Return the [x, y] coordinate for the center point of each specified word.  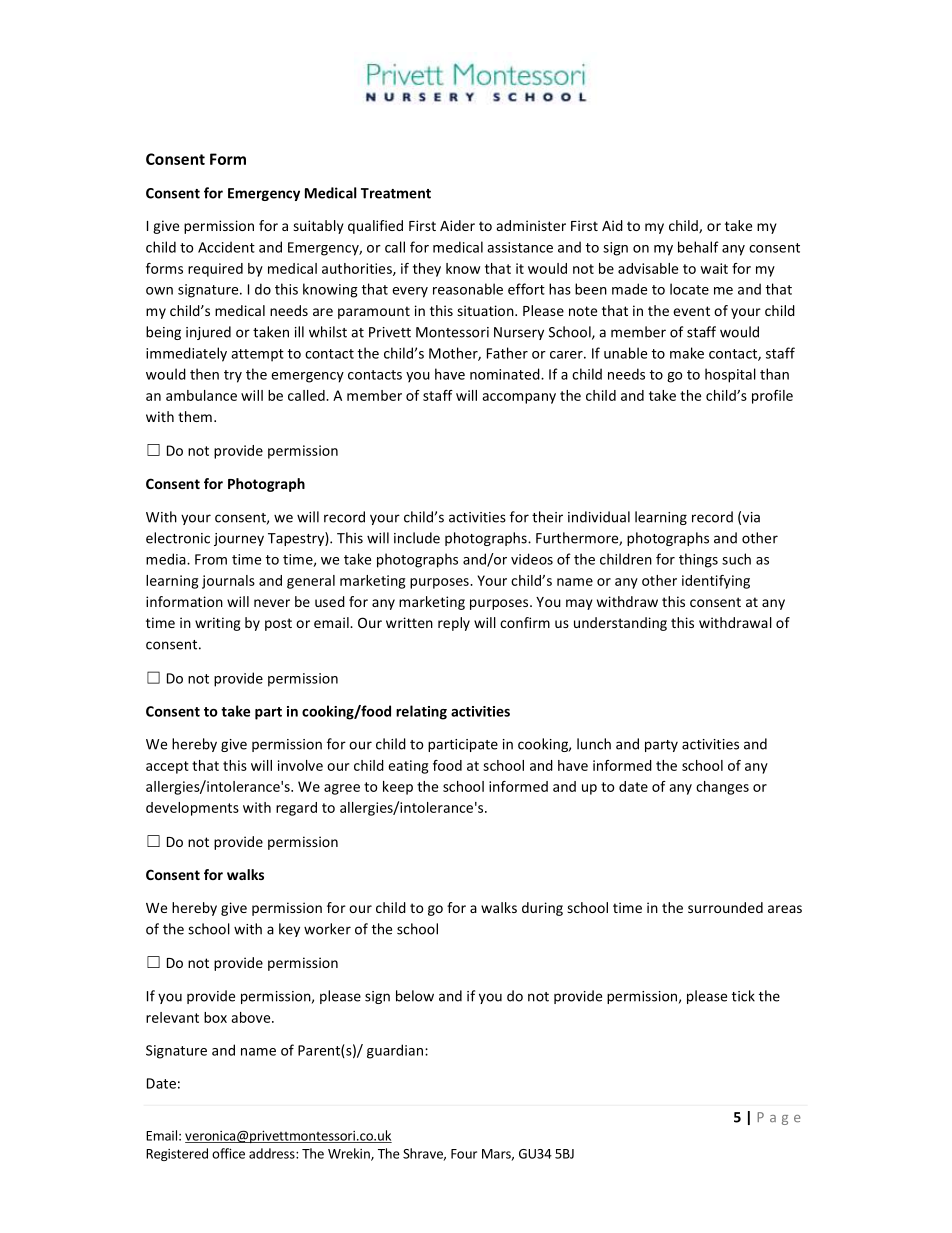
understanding [620, 624]
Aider [457, 225]
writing [218, 624]
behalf [698, 247]
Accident [226, 247]
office [228, 1153]
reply [454, 624]
